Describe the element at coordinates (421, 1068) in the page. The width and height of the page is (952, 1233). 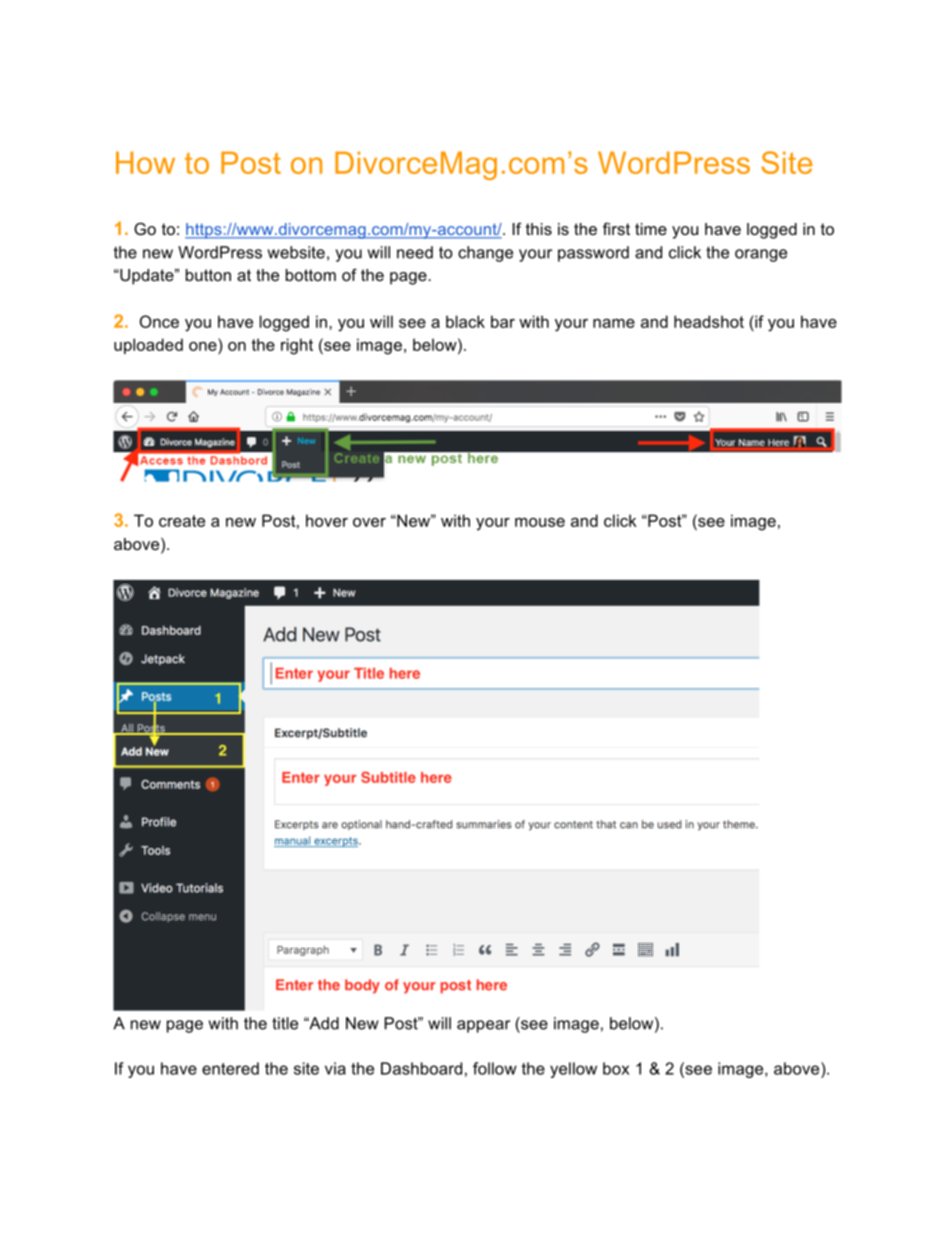
I see `Dashboard` at that location.
